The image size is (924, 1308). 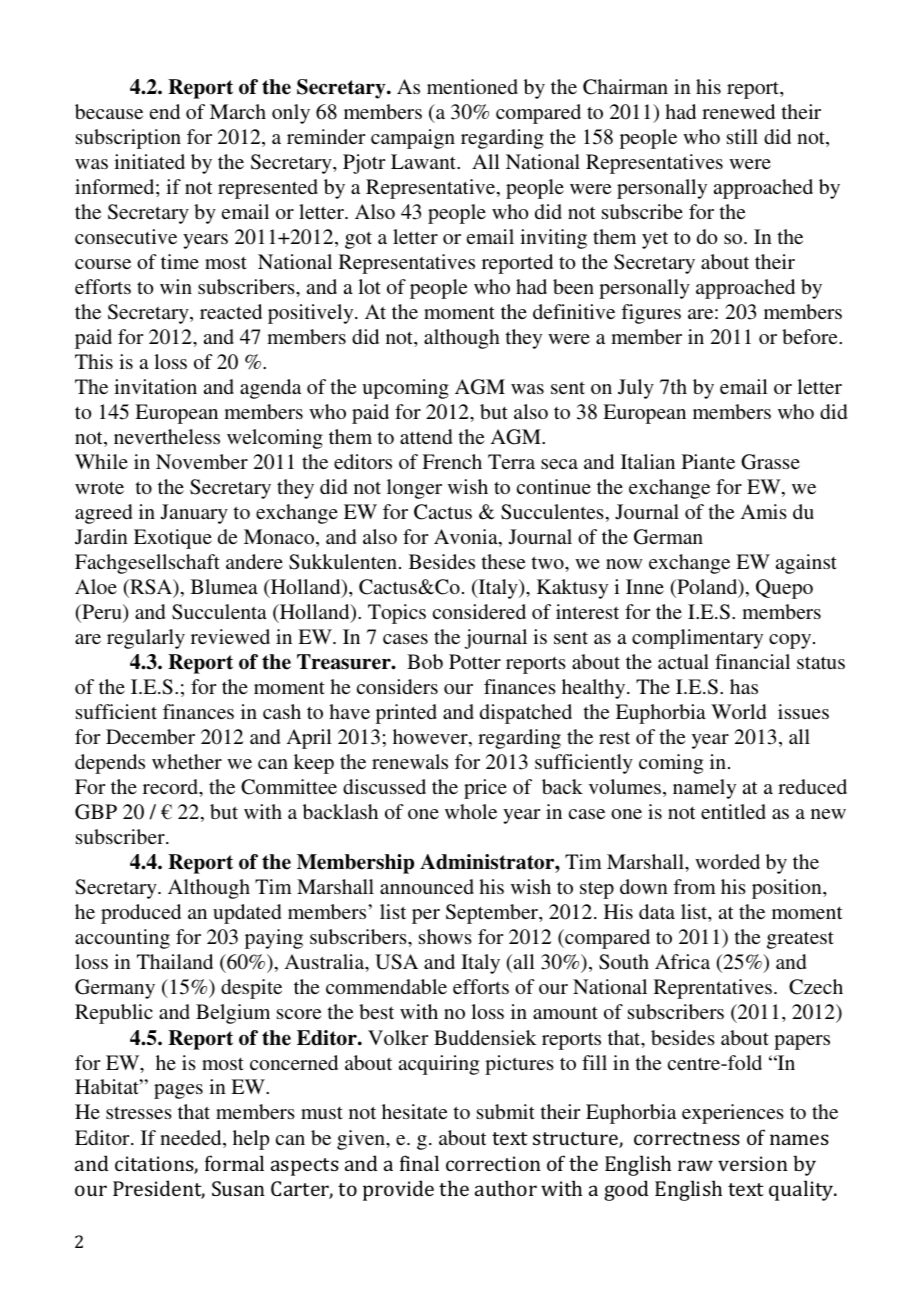 I want to click on needed, so click(x=192, y=1139).
